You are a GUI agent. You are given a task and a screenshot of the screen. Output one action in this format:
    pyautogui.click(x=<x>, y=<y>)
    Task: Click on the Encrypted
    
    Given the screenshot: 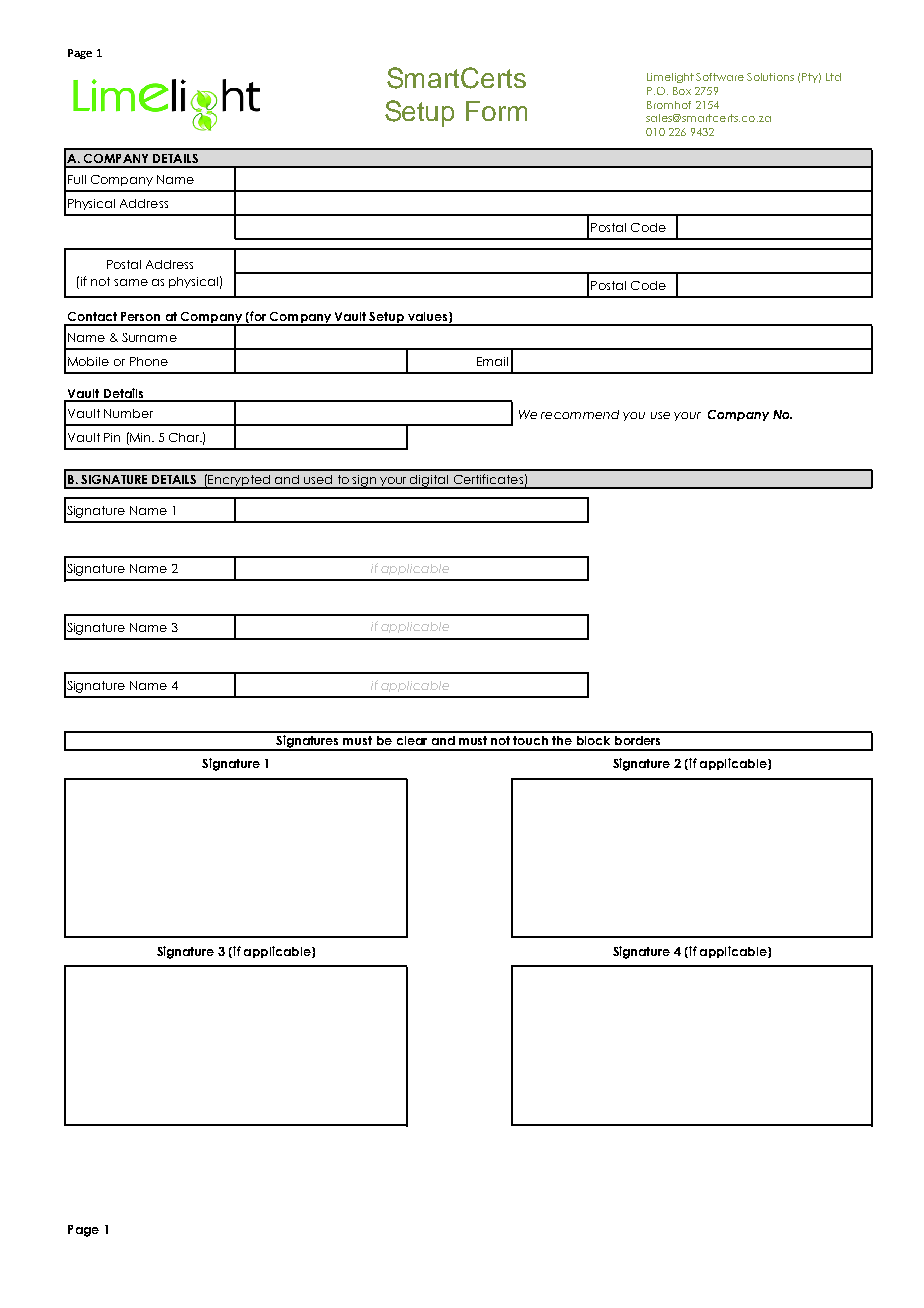 What is the action you would take?
    pyautogui.click(x=240, y=482)
